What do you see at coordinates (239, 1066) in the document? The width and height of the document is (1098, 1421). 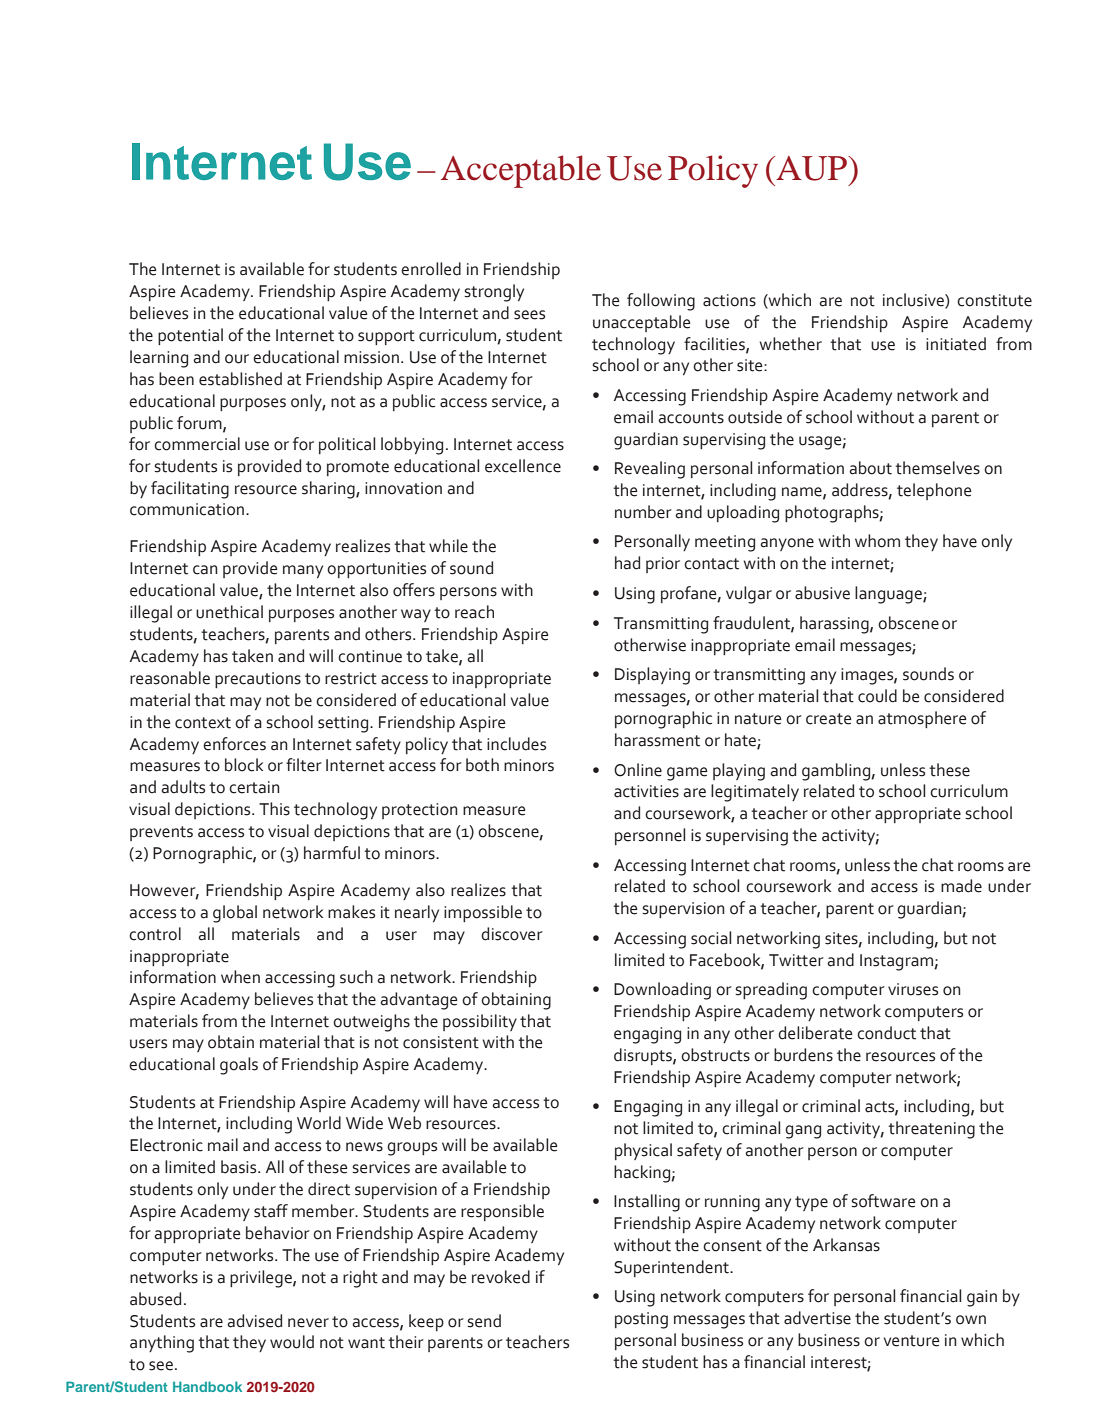 I see `goals` at bounding box center [239, 1066].
